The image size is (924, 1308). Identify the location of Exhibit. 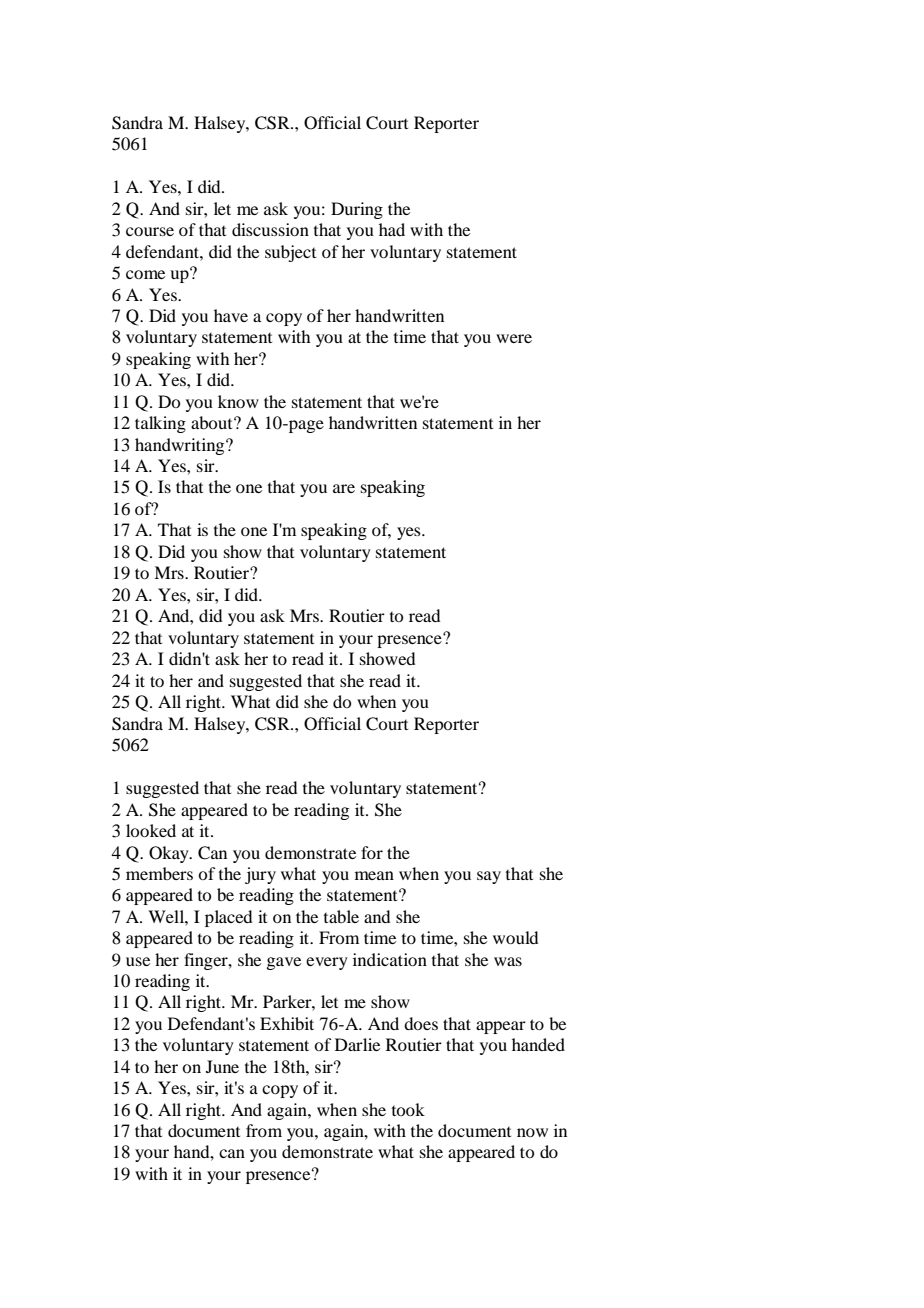
(287, 1023).
